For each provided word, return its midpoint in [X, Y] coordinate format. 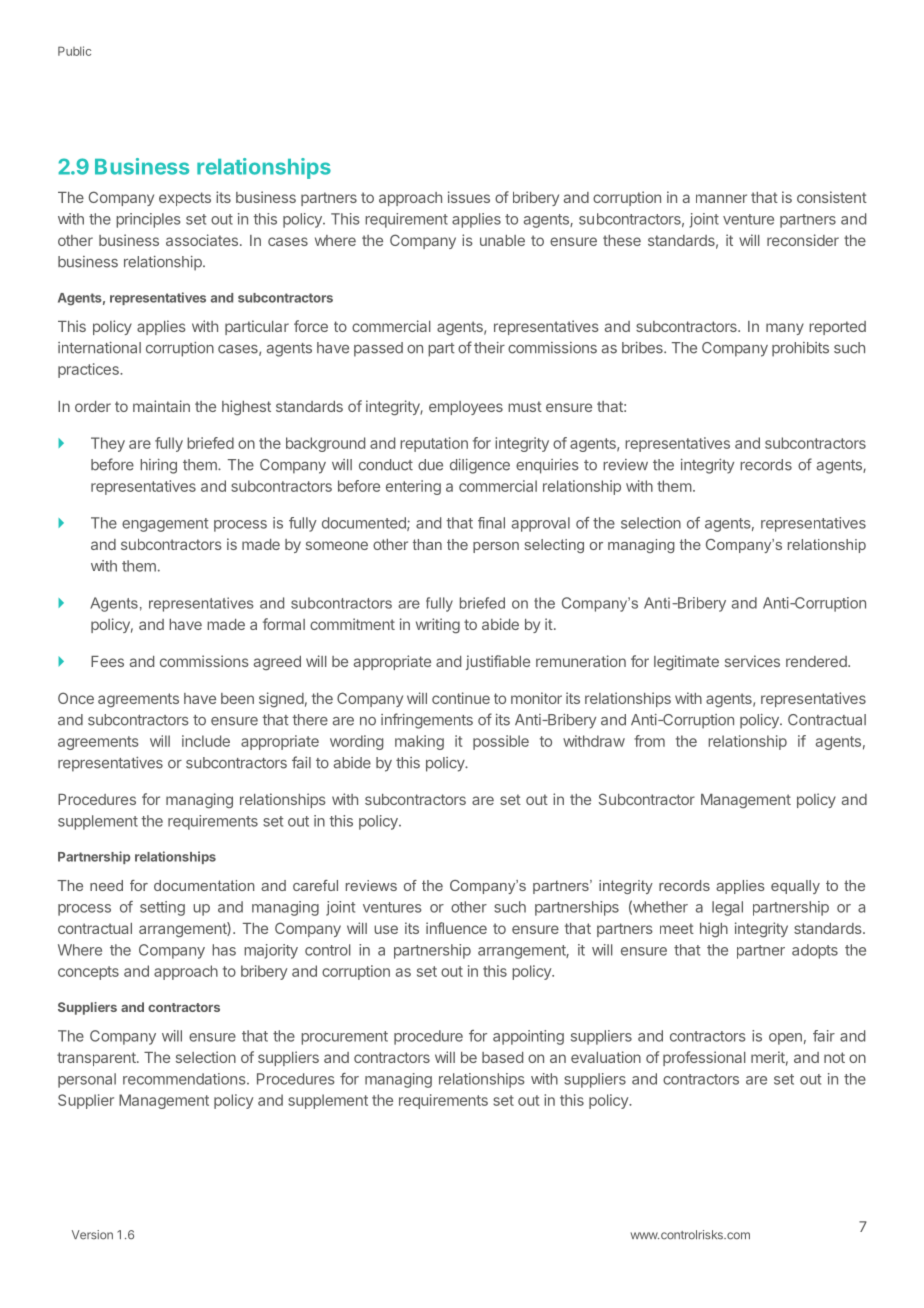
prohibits [800, 349]
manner [721, 198]
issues [469, 197]
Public [74, 51]
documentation [204, 885]
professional [704, 1058]
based [502, 1057]
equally [795, 887]
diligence [480, 466]
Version [92, 1235]
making [419, 742]
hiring [158, 466]
